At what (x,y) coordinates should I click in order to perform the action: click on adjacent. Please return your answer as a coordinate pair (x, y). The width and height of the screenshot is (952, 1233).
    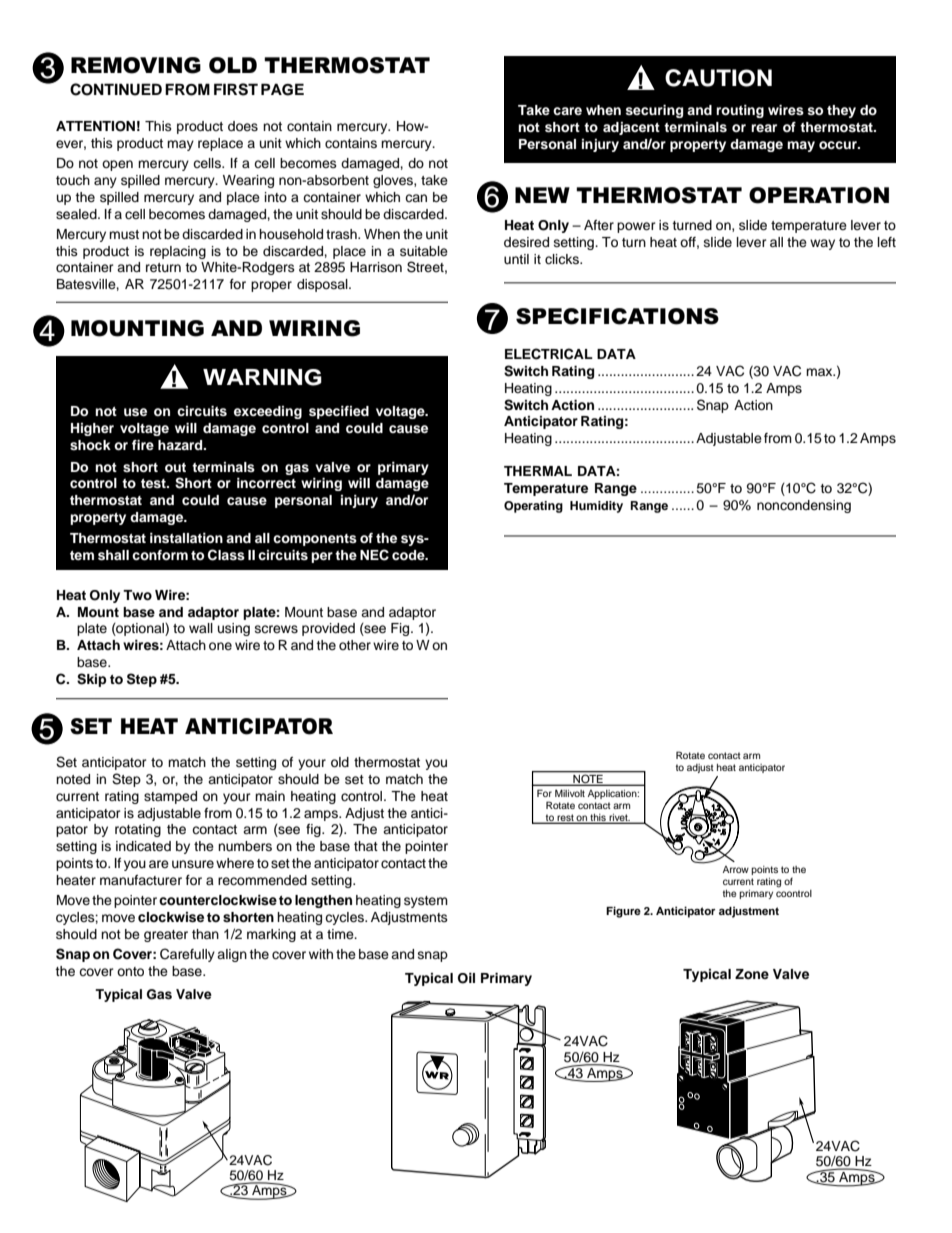
    Looking at the image, I should click on (631, 128).
